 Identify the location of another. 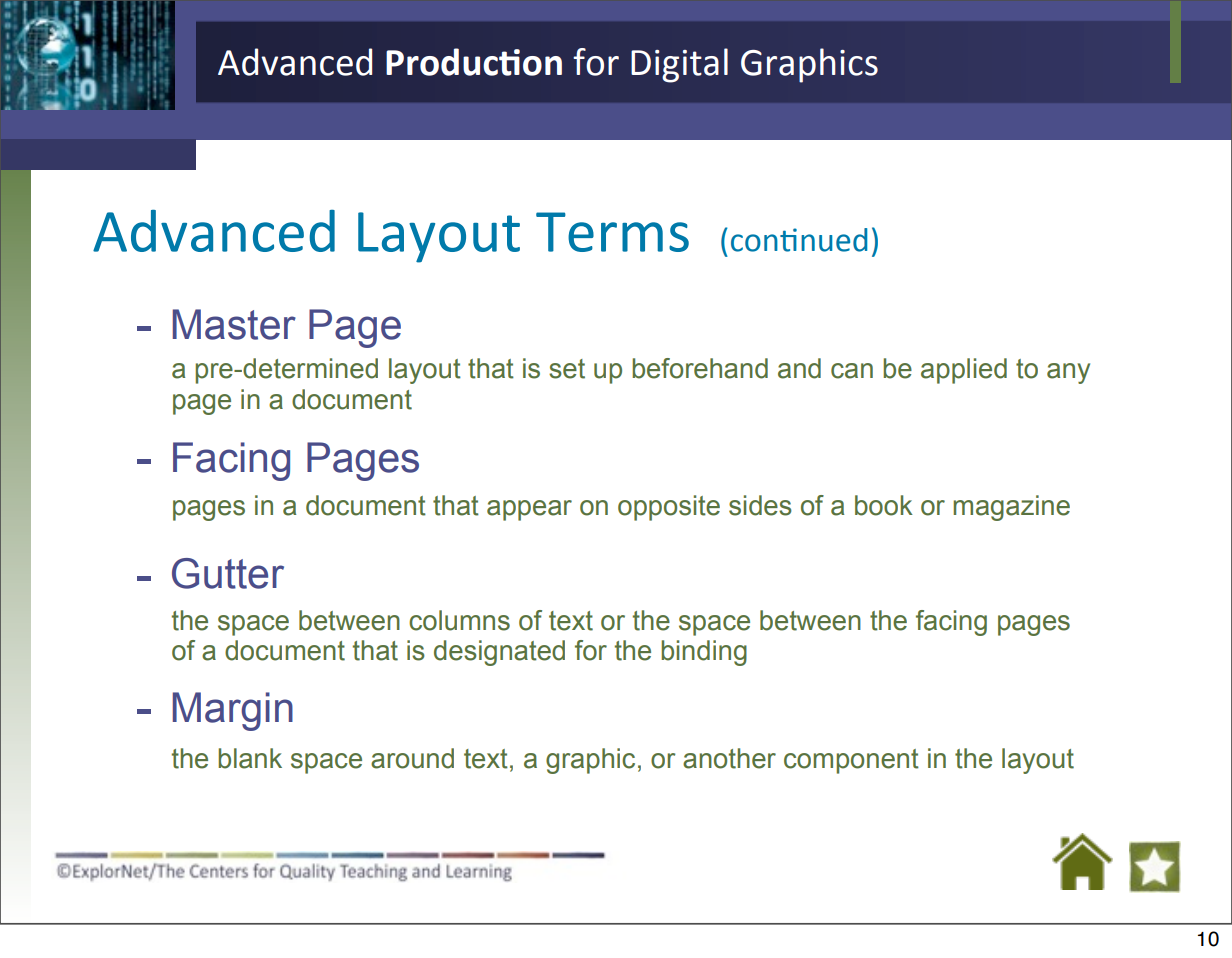
(729, 758).
